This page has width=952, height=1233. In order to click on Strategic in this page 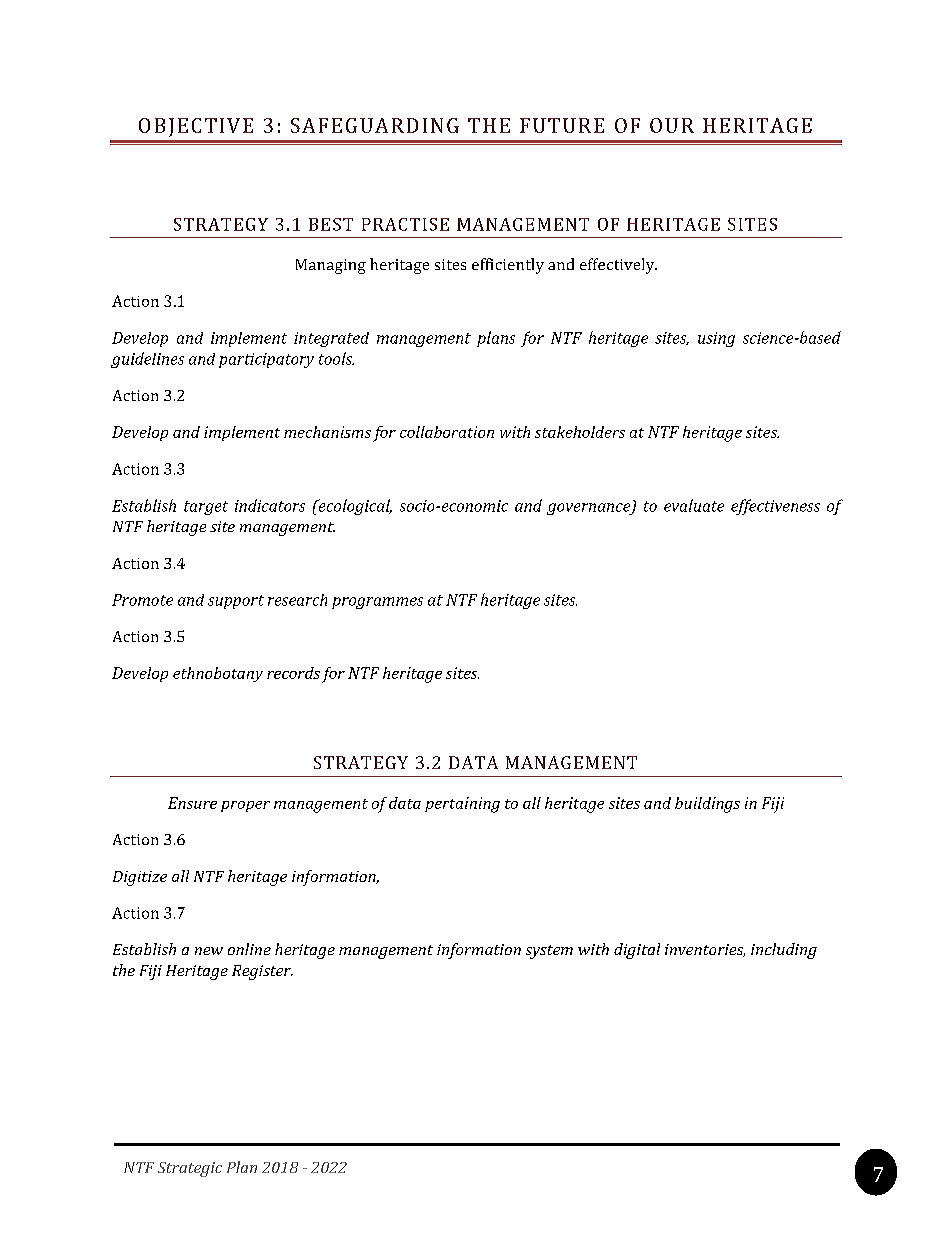, I will do `click(190, 1169)`.
